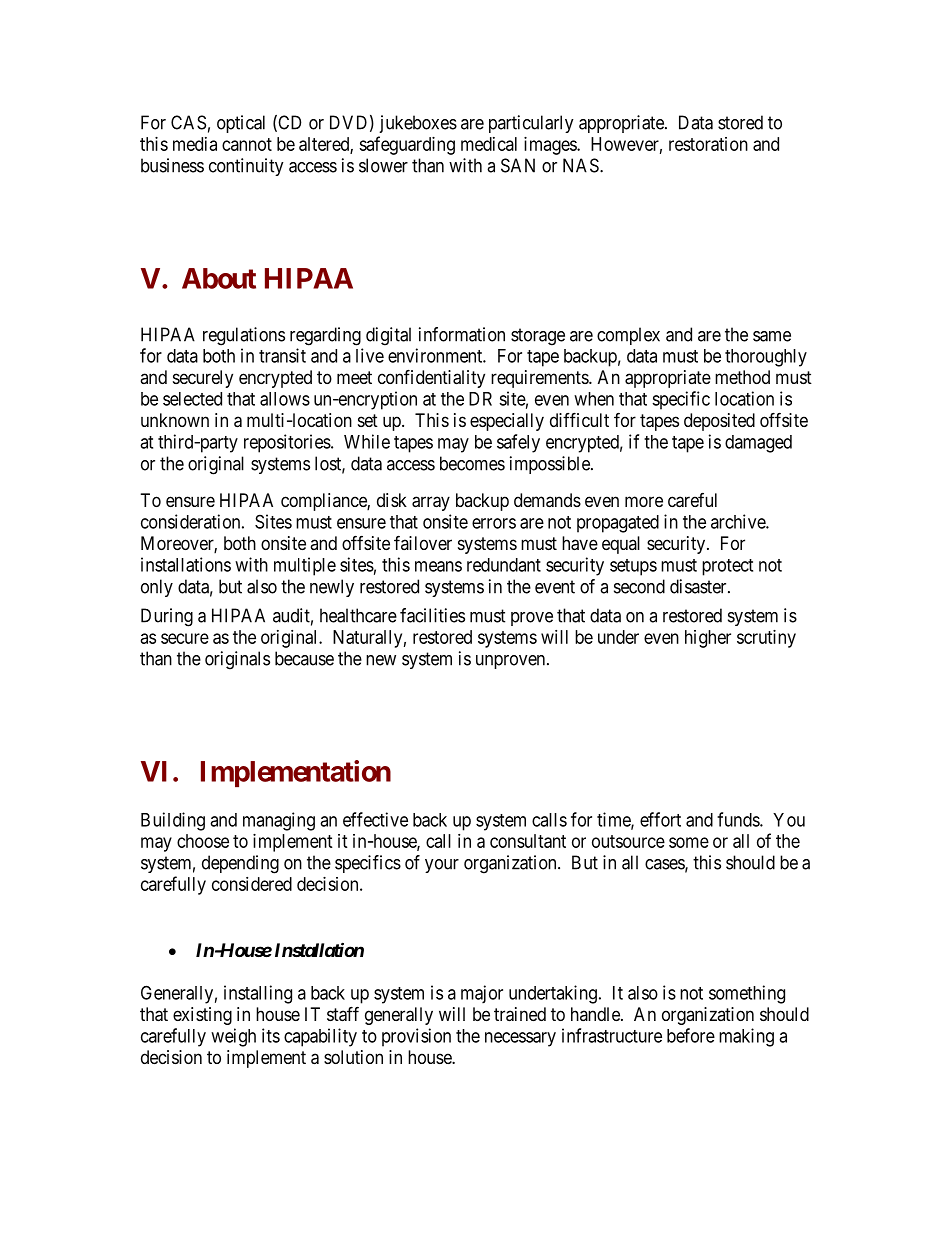 This document has height=1233, width=952. What do you see at coordinates (708, 144) in the document?
I see `restoration` at bounding box center [708, 144].
